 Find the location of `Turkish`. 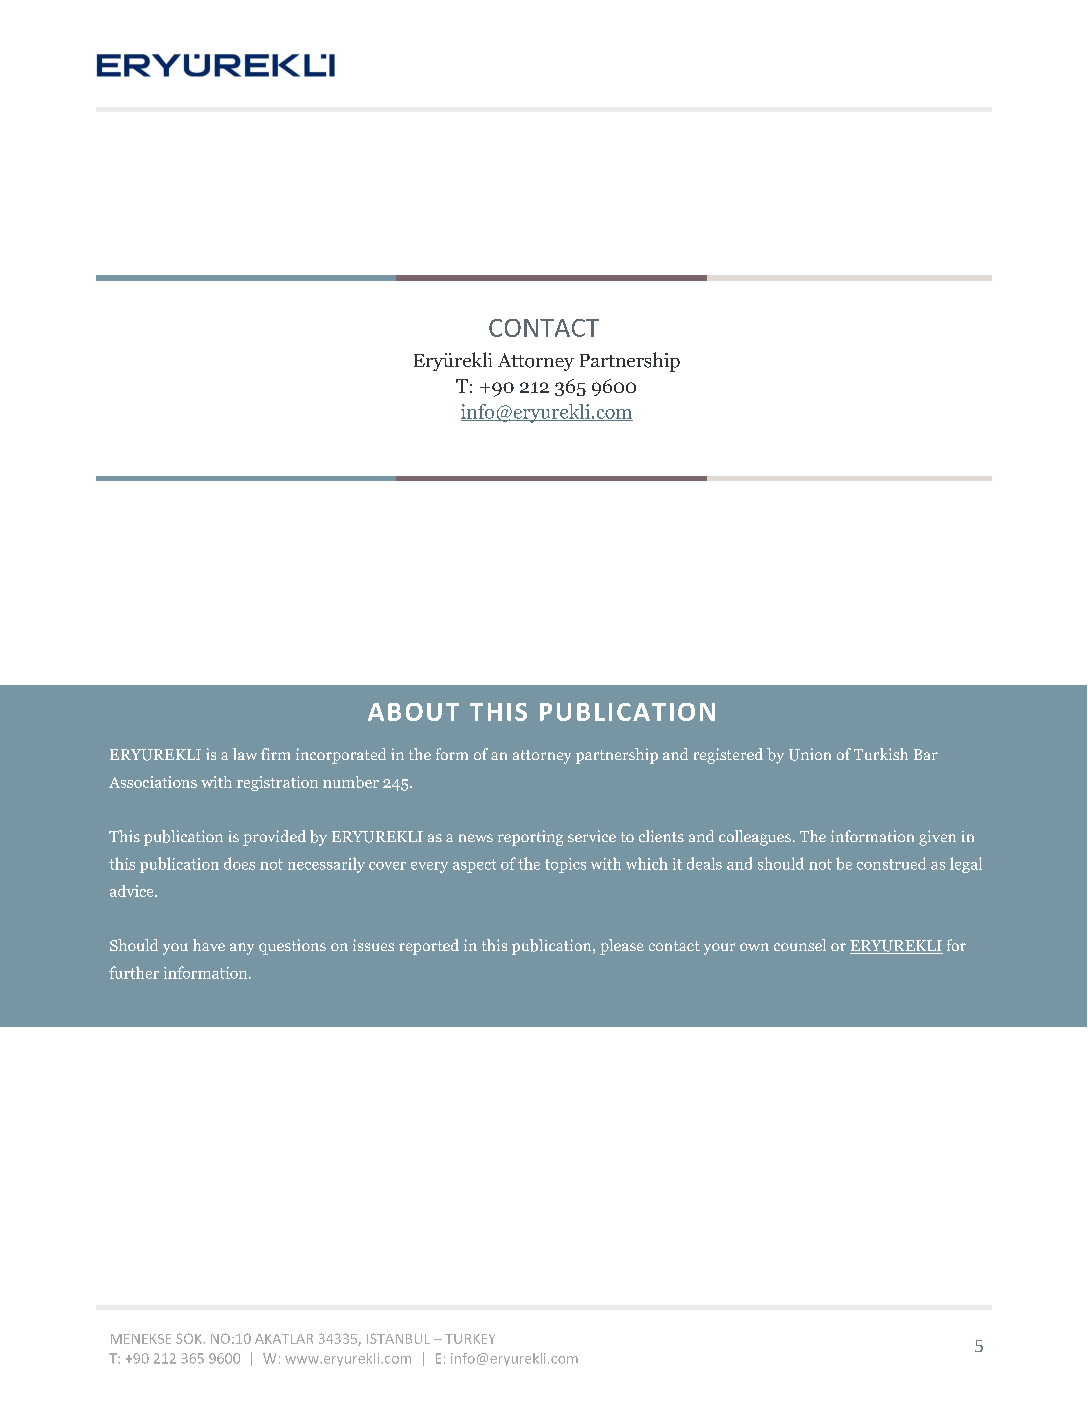

Turkish is located at coordinates (881, 754).
